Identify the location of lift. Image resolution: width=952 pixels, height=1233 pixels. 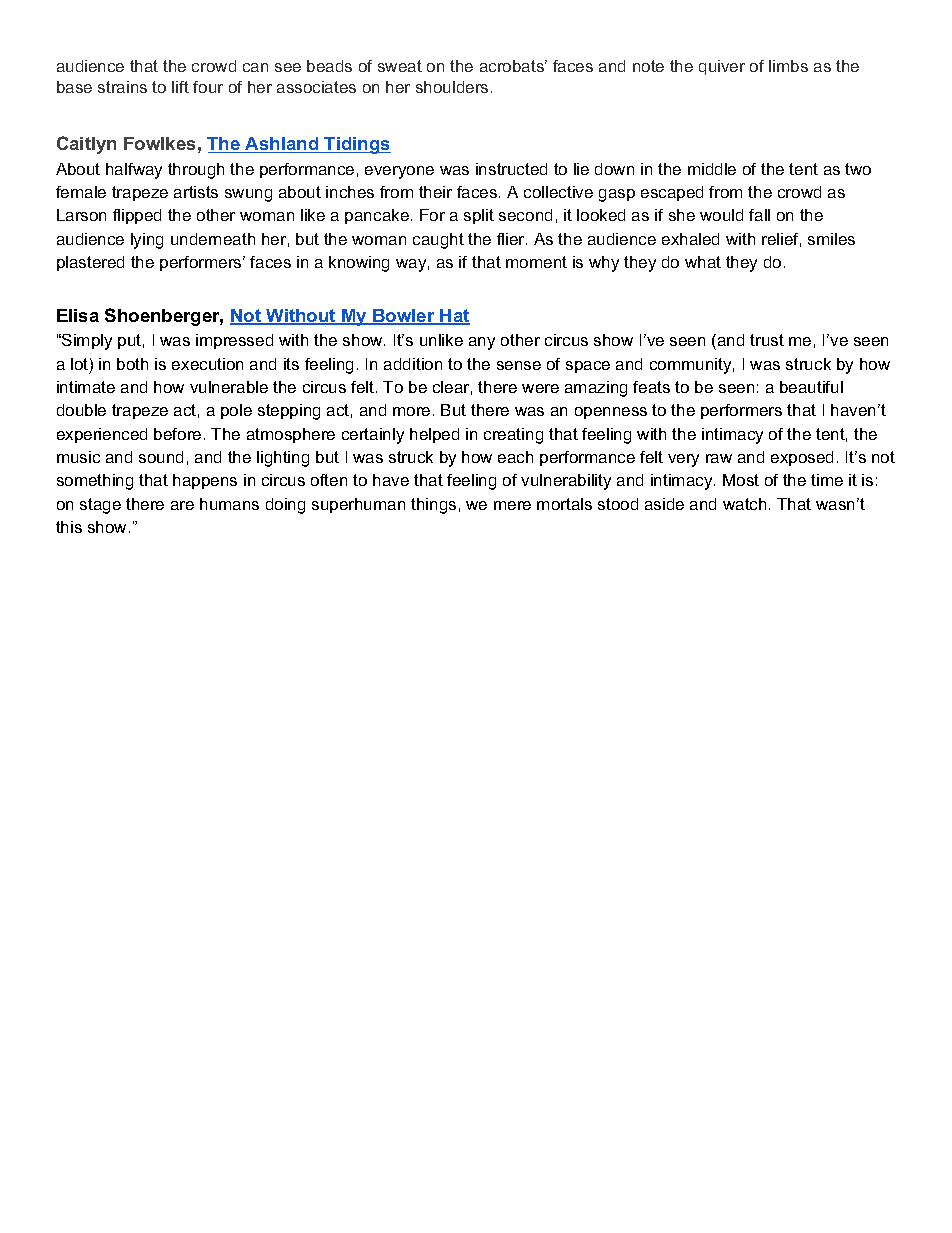
(180, 87).
